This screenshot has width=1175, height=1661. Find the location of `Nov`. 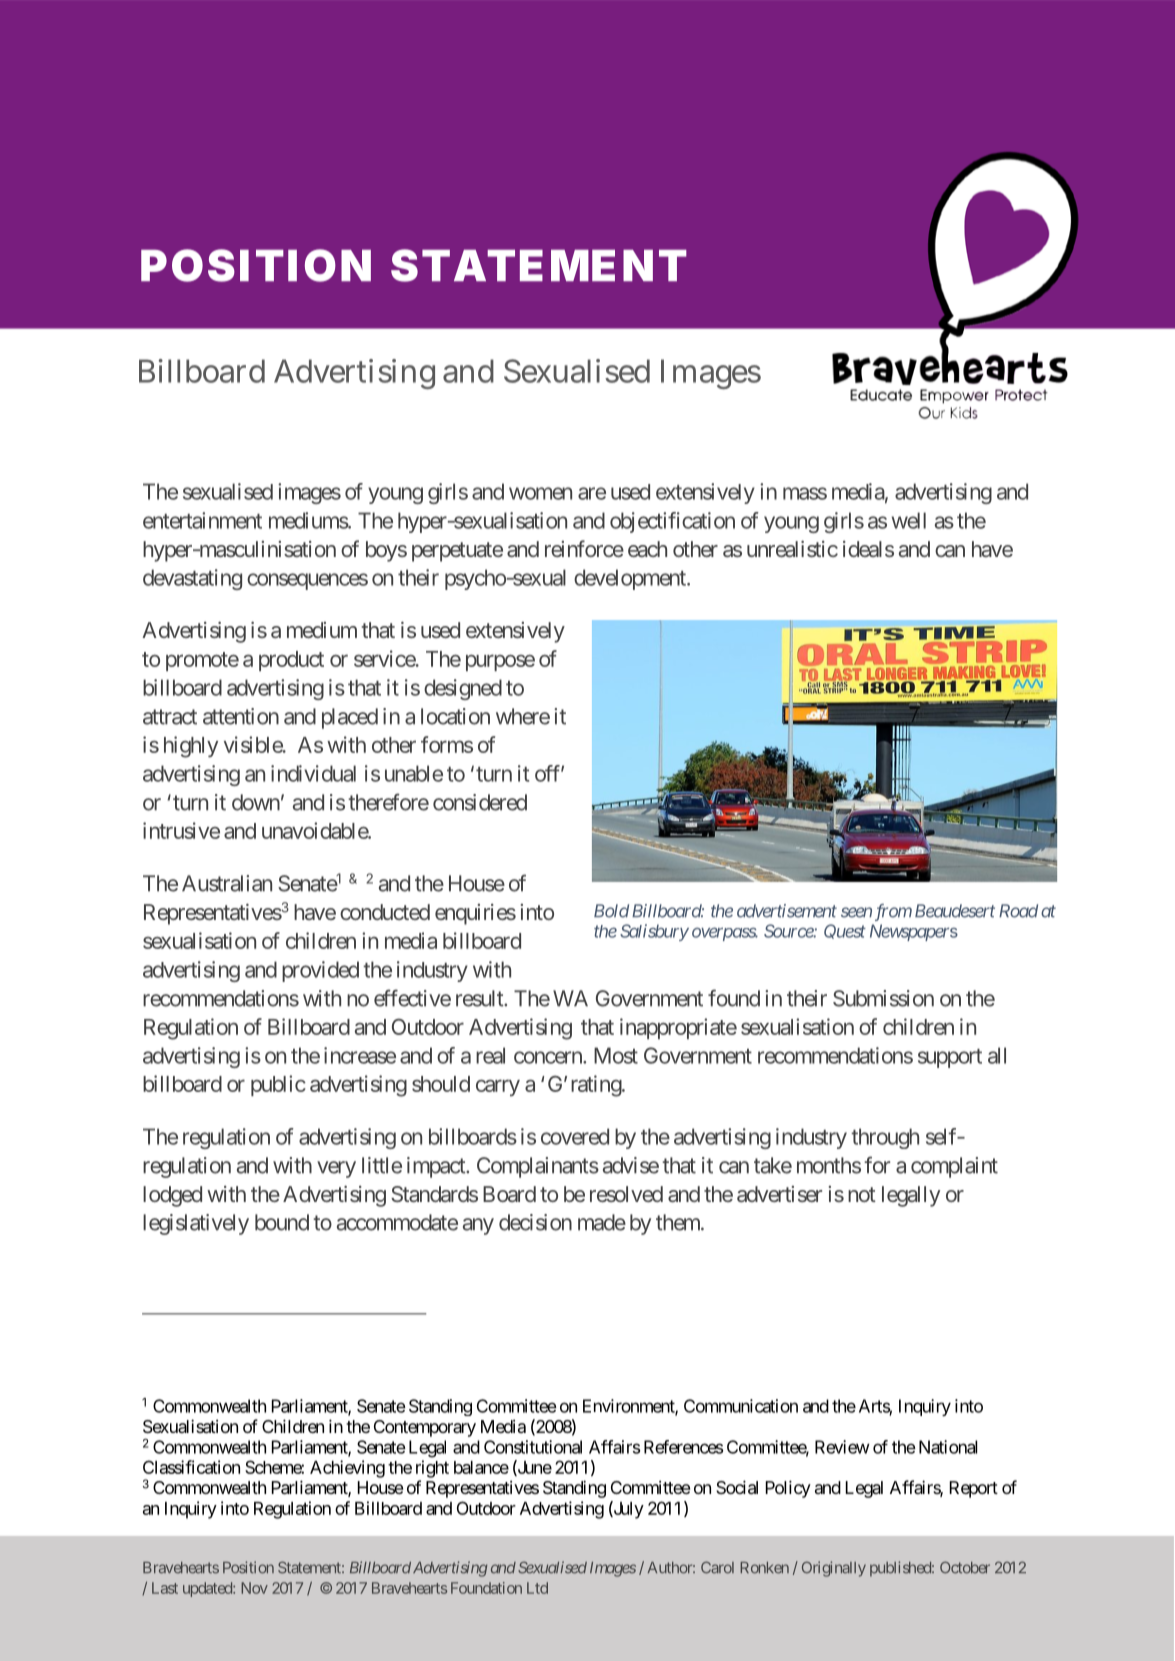

Nov is located at coordinates (254, 1588).
